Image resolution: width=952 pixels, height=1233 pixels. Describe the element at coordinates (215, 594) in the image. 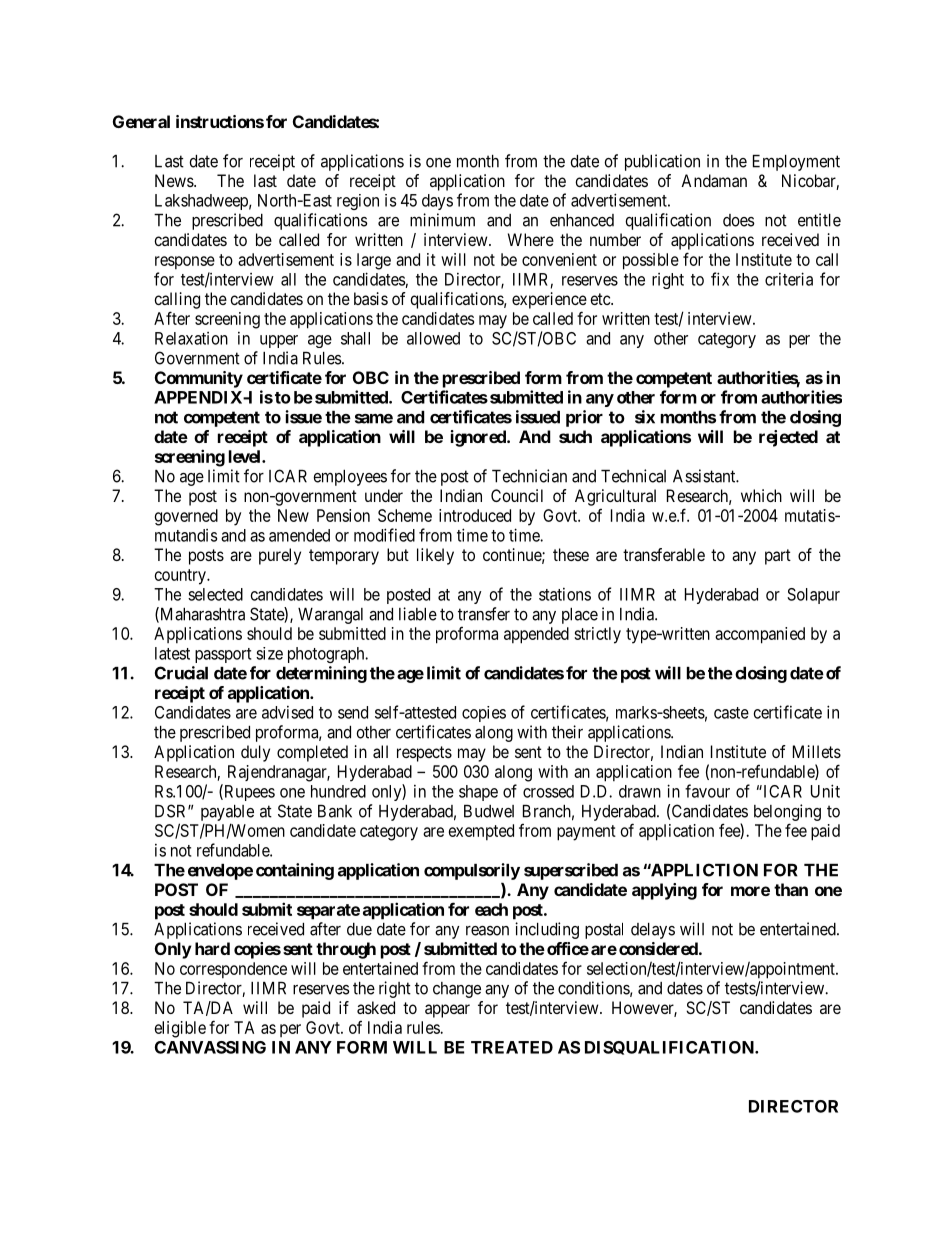

I see `selected` at that location.
